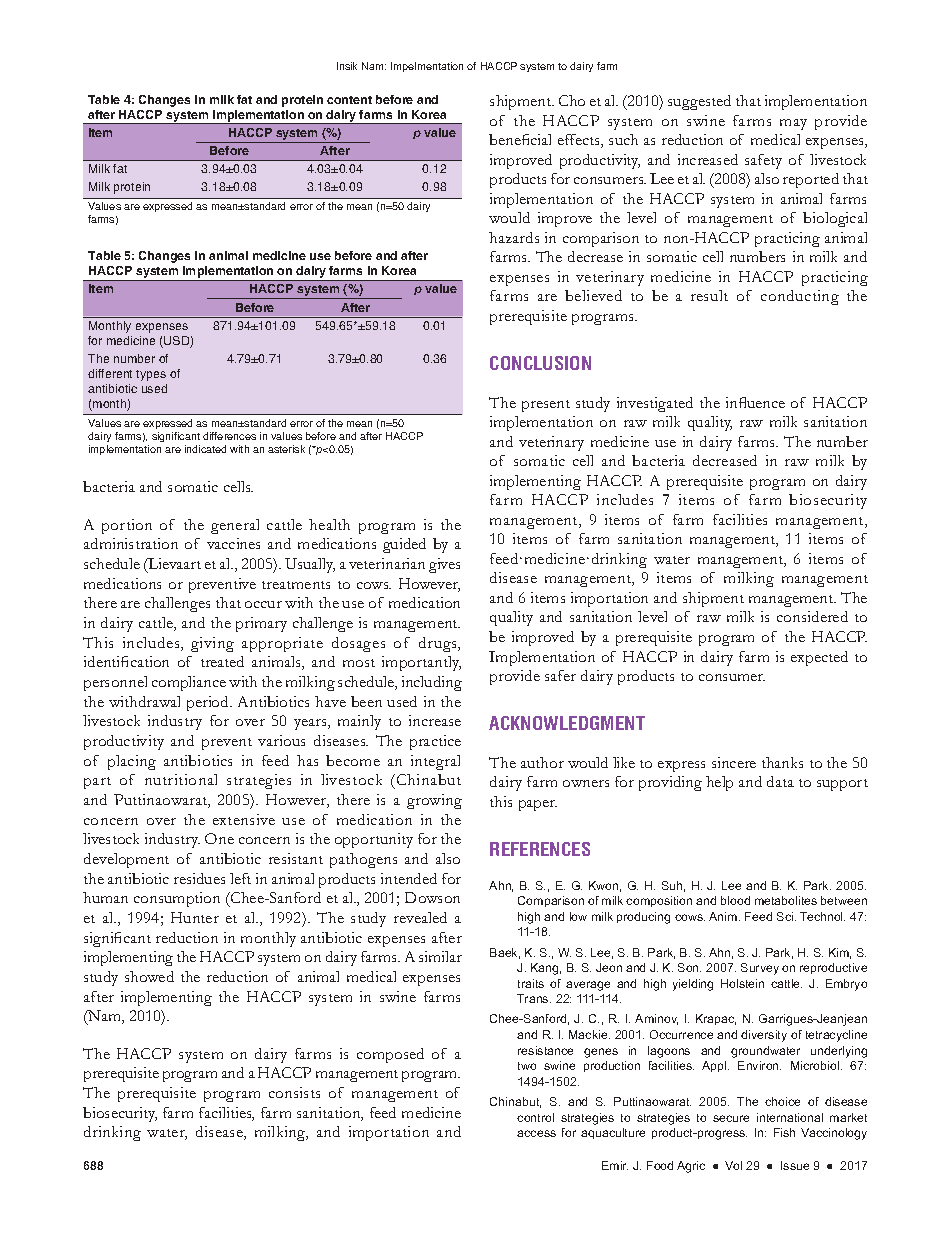 The image size is (952, 1233). Describe the element at coordinates (434, 801) in the page. I see `growing` at that location.
